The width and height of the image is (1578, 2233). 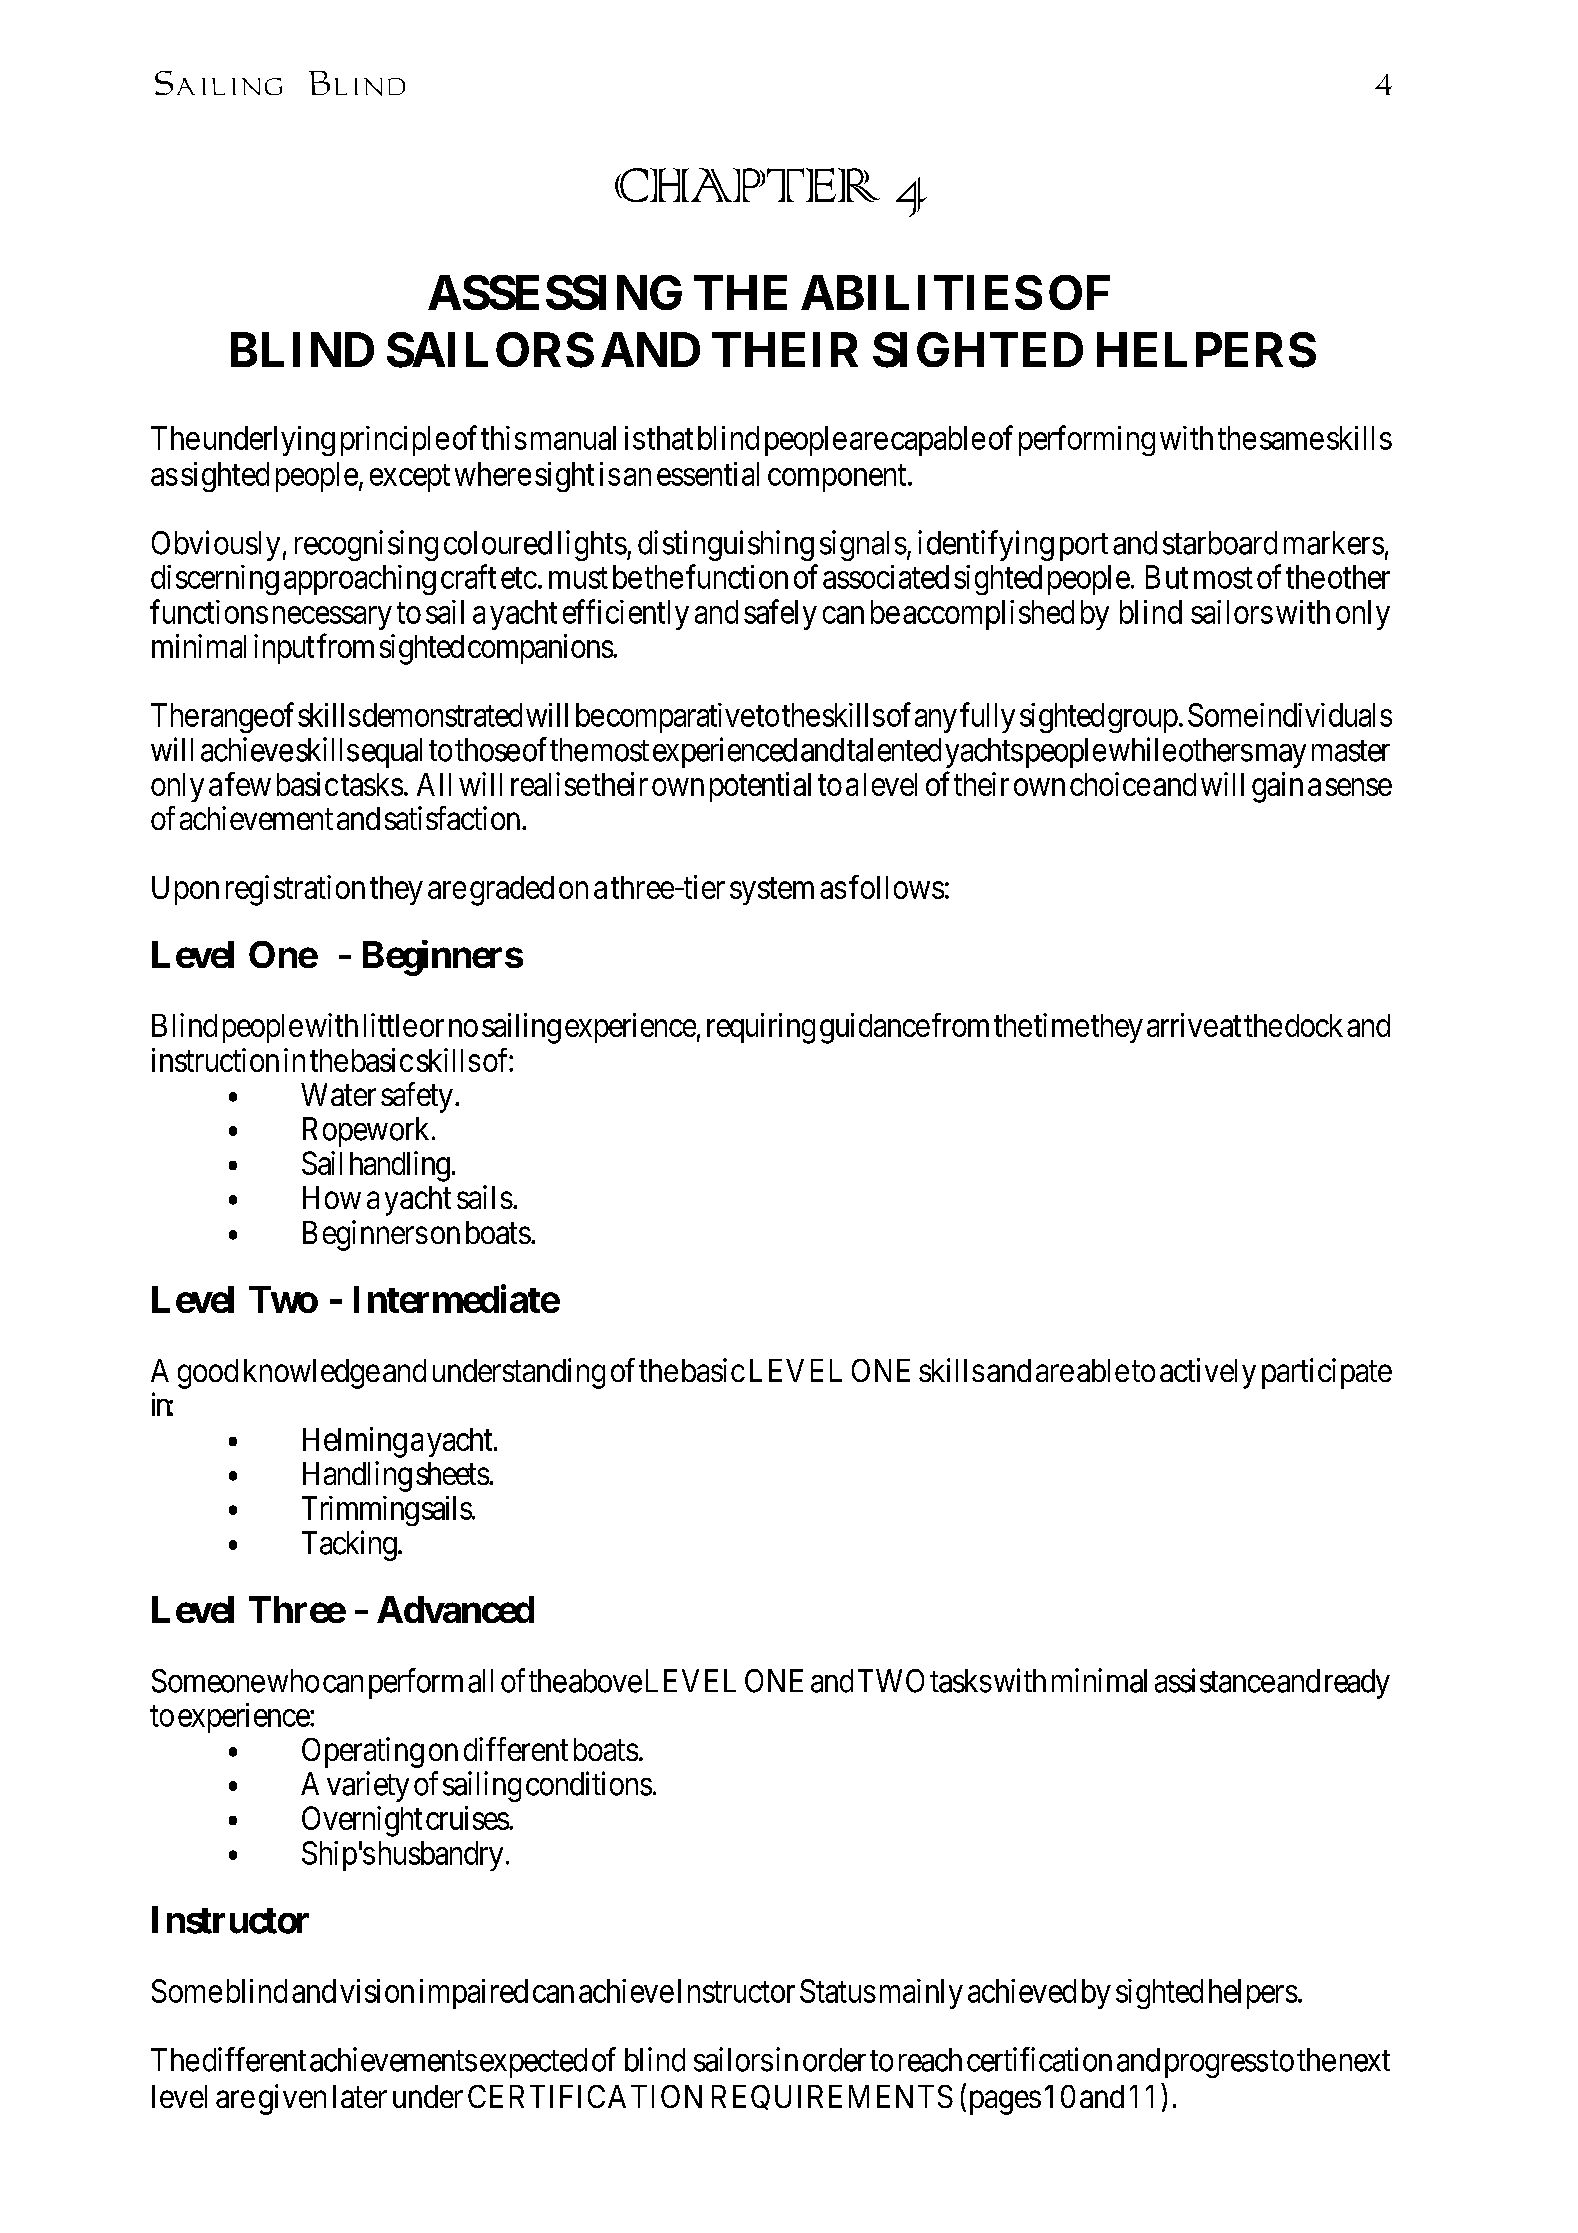 I want to click on later, so click(x=360, y=2096).
